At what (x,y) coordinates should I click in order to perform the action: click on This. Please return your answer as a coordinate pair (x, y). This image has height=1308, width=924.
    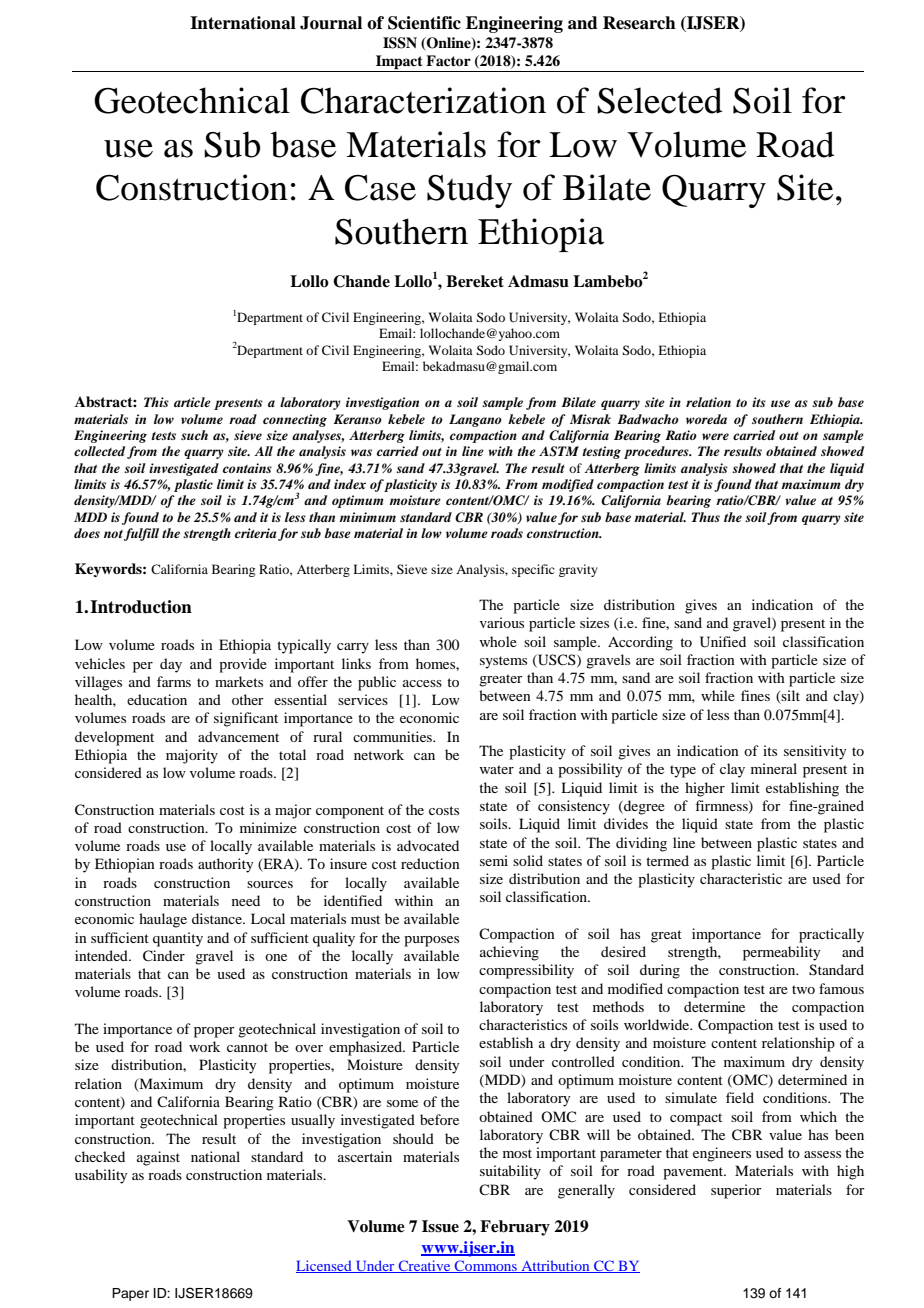
    Looking at the image, I should click on (156, 402).
